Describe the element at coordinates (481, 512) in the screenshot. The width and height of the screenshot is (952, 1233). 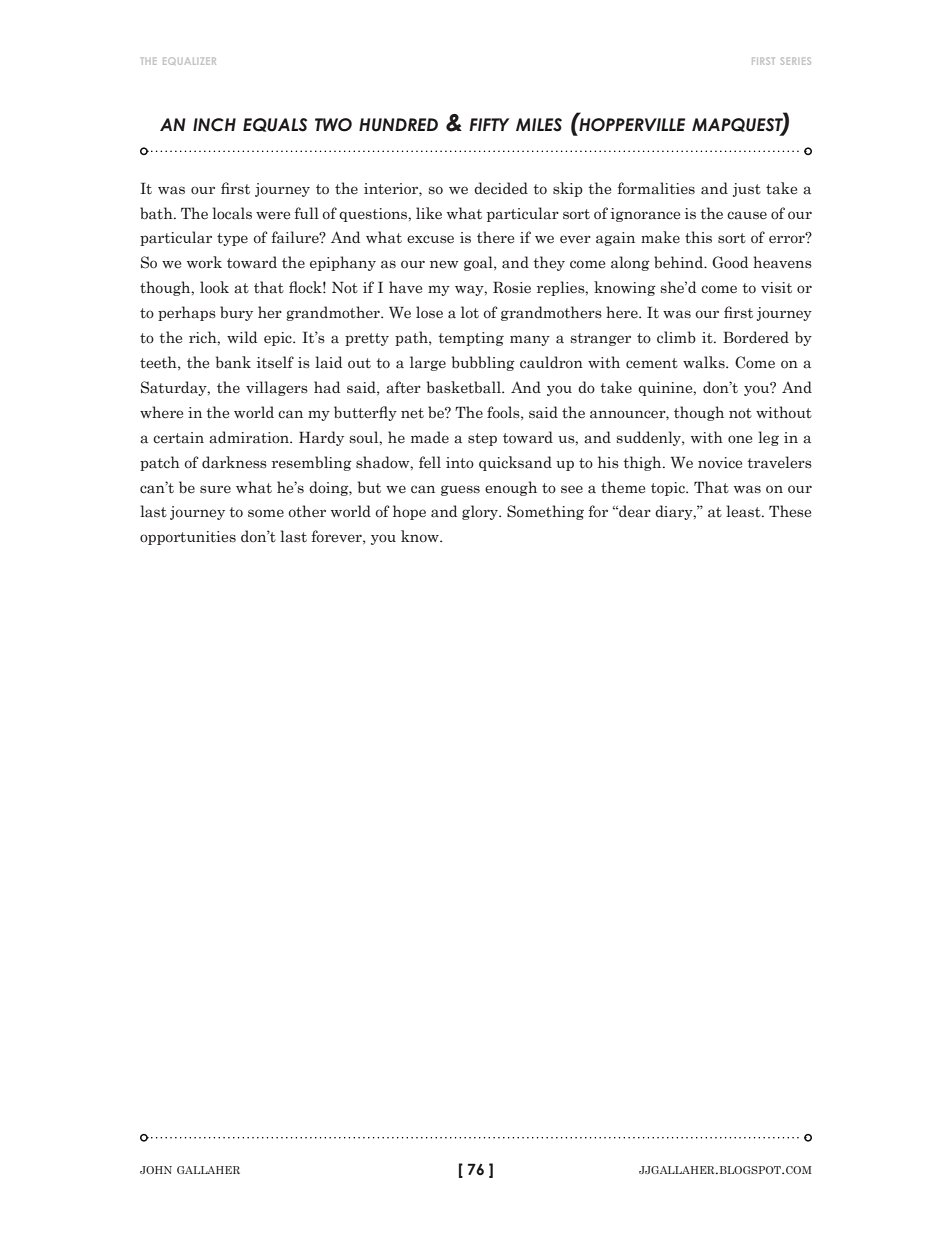
I see `glory` at that location.
